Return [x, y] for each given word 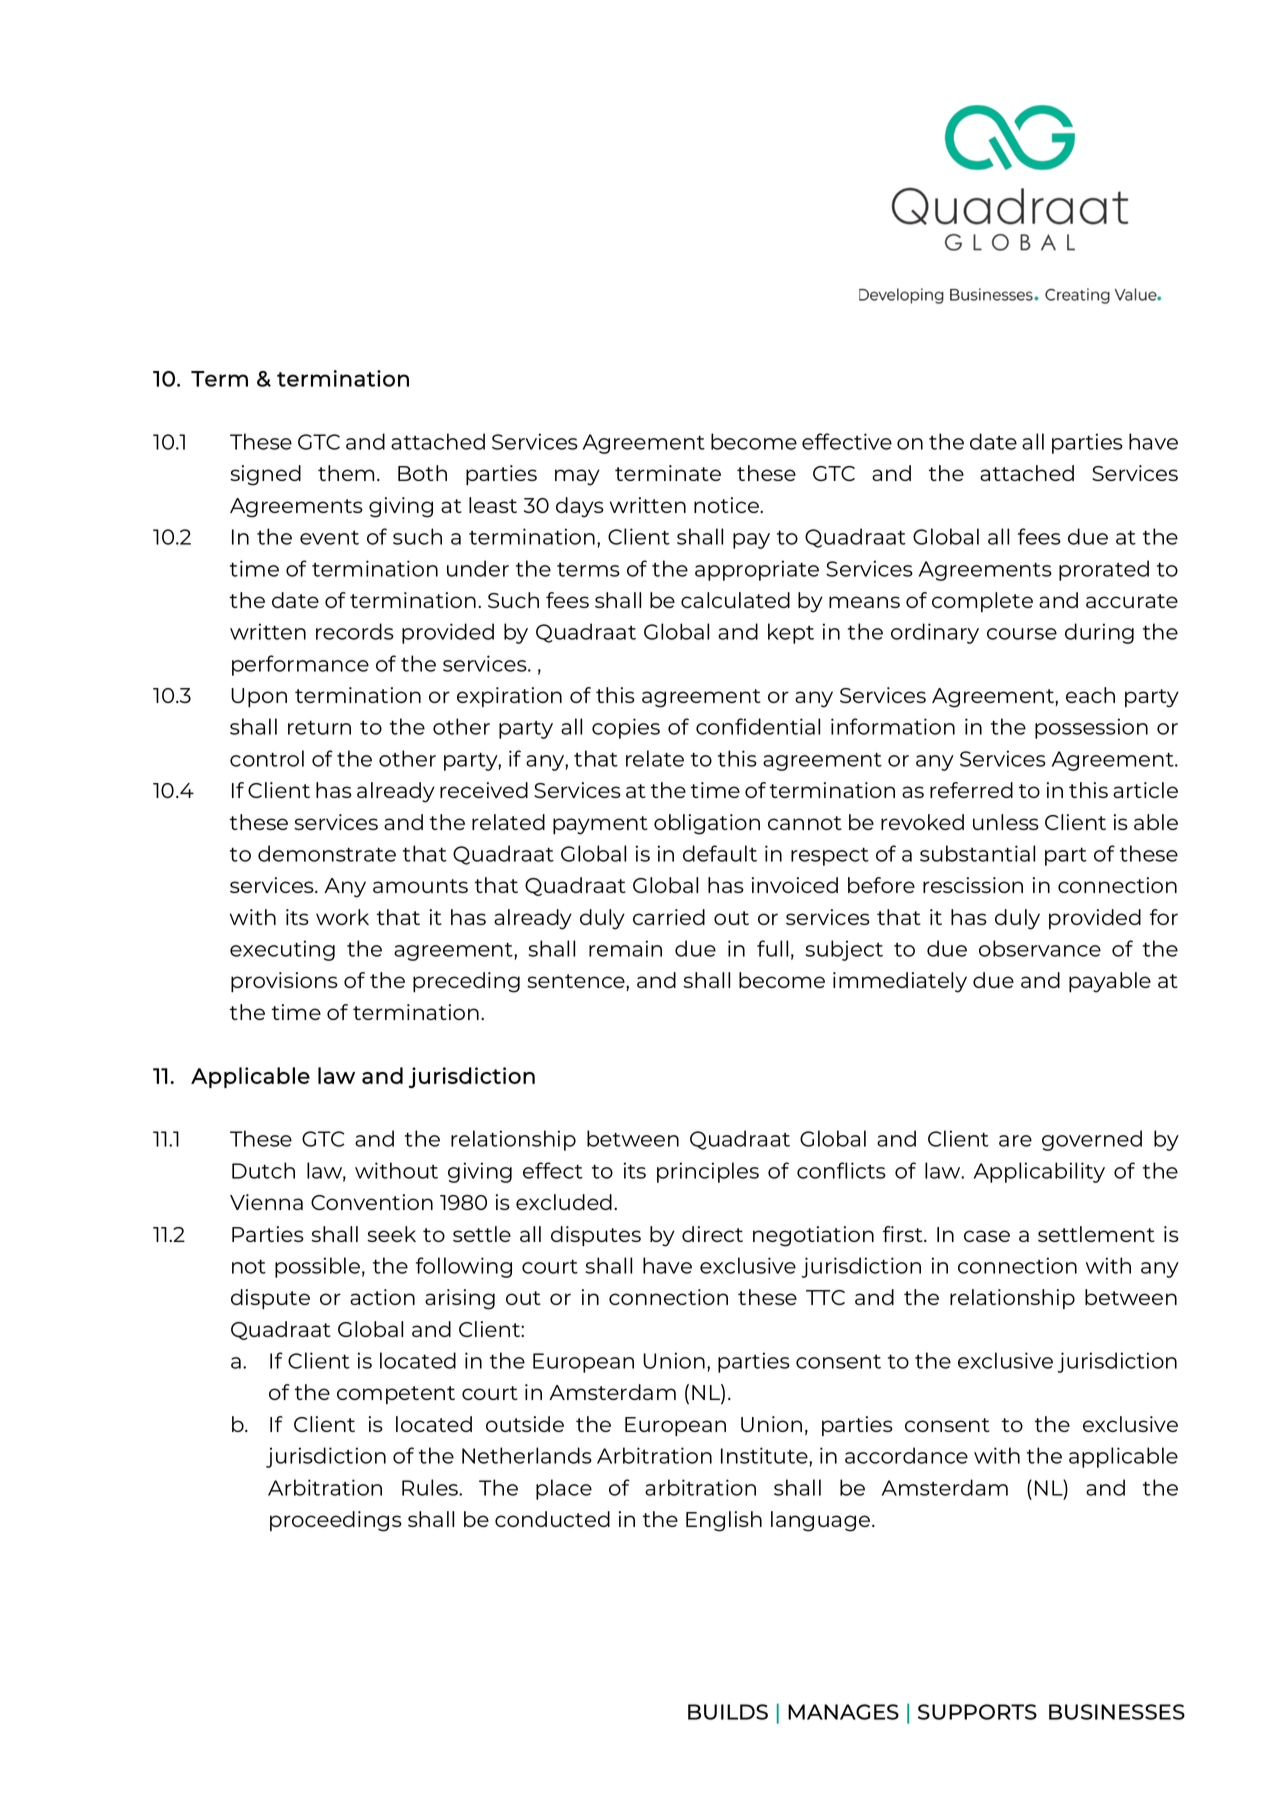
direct [712, 1234]
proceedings [336, 1521]
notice [727, 505]
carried [669, 917]
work [342, 917]
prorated [1104, 570]
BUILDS [728, 1712]
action [382, 1297]
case [987, 1236]
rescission [973, 885]
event [329, 537]
